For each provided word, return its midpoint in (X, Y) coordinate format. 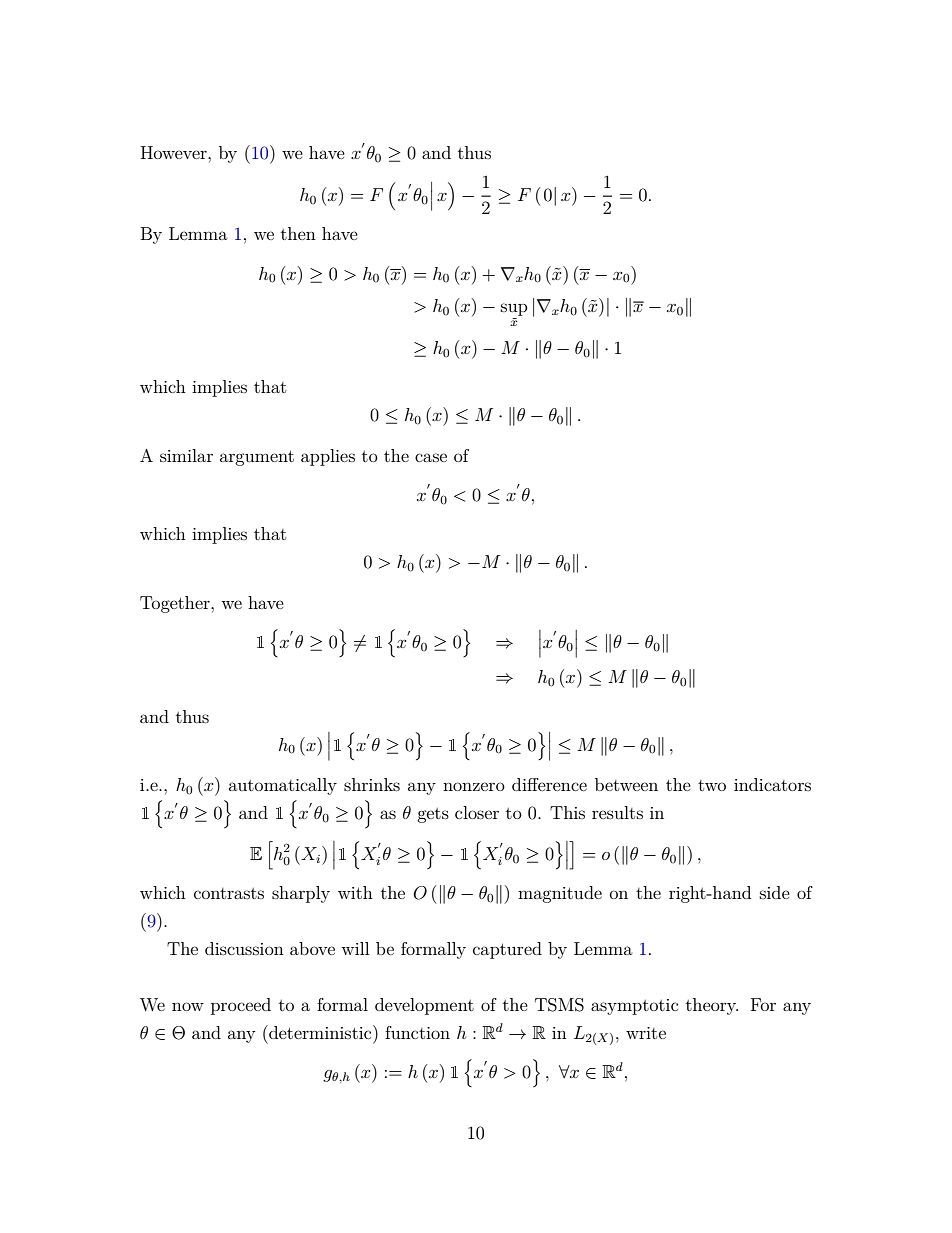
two (712, 785)
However (175, 152)
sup (514, 309)
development (424, 1006)
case (431, 457)
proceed (241, 1006)
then (298, 233)
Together (176, 604)
